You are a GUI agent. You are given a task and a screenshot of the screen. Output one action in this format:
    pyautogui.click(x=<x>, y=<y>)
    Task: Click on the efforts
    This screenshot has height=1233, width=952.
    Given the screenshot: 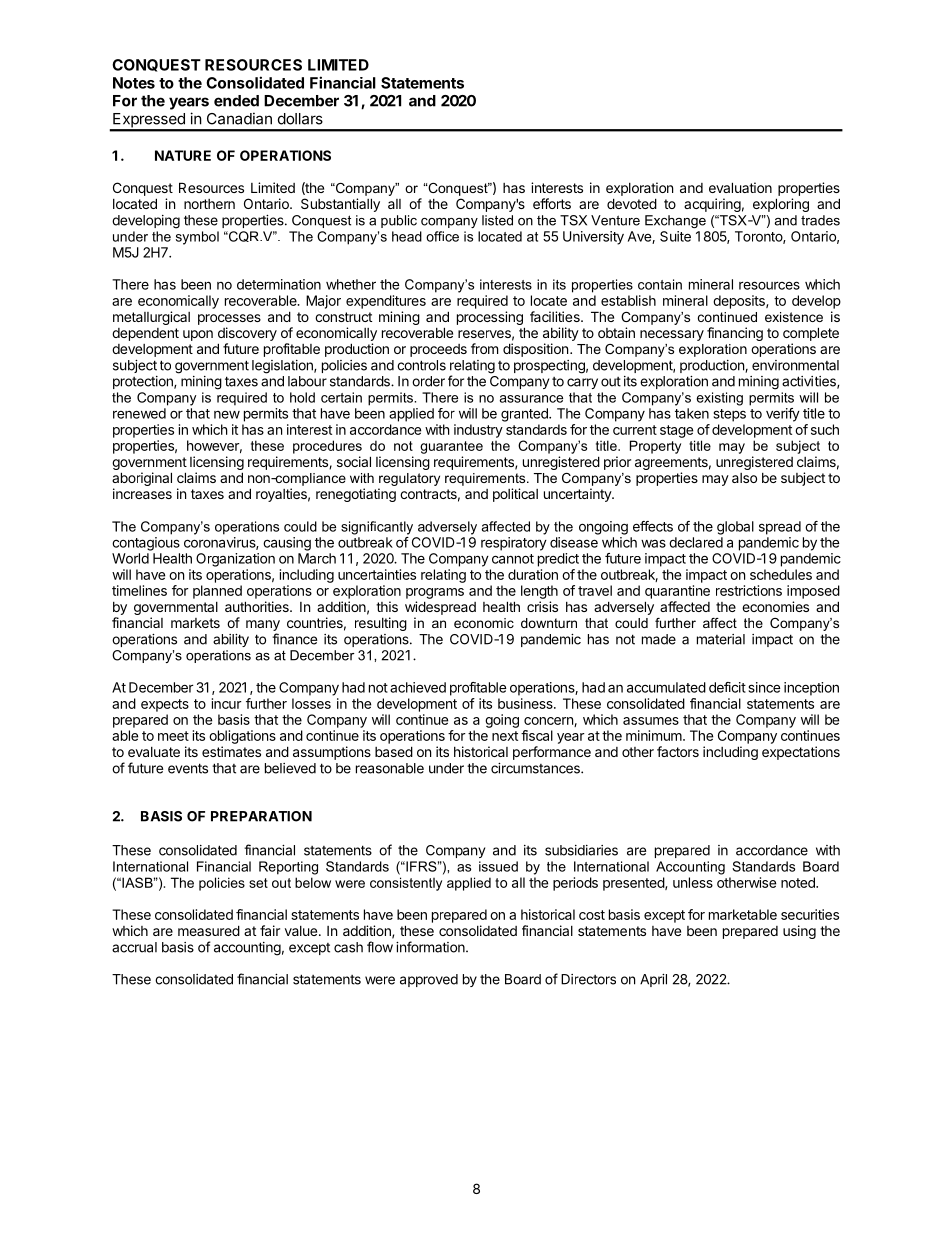 What is the action you would take?
    pyautogui.click(x=552, y=203)
